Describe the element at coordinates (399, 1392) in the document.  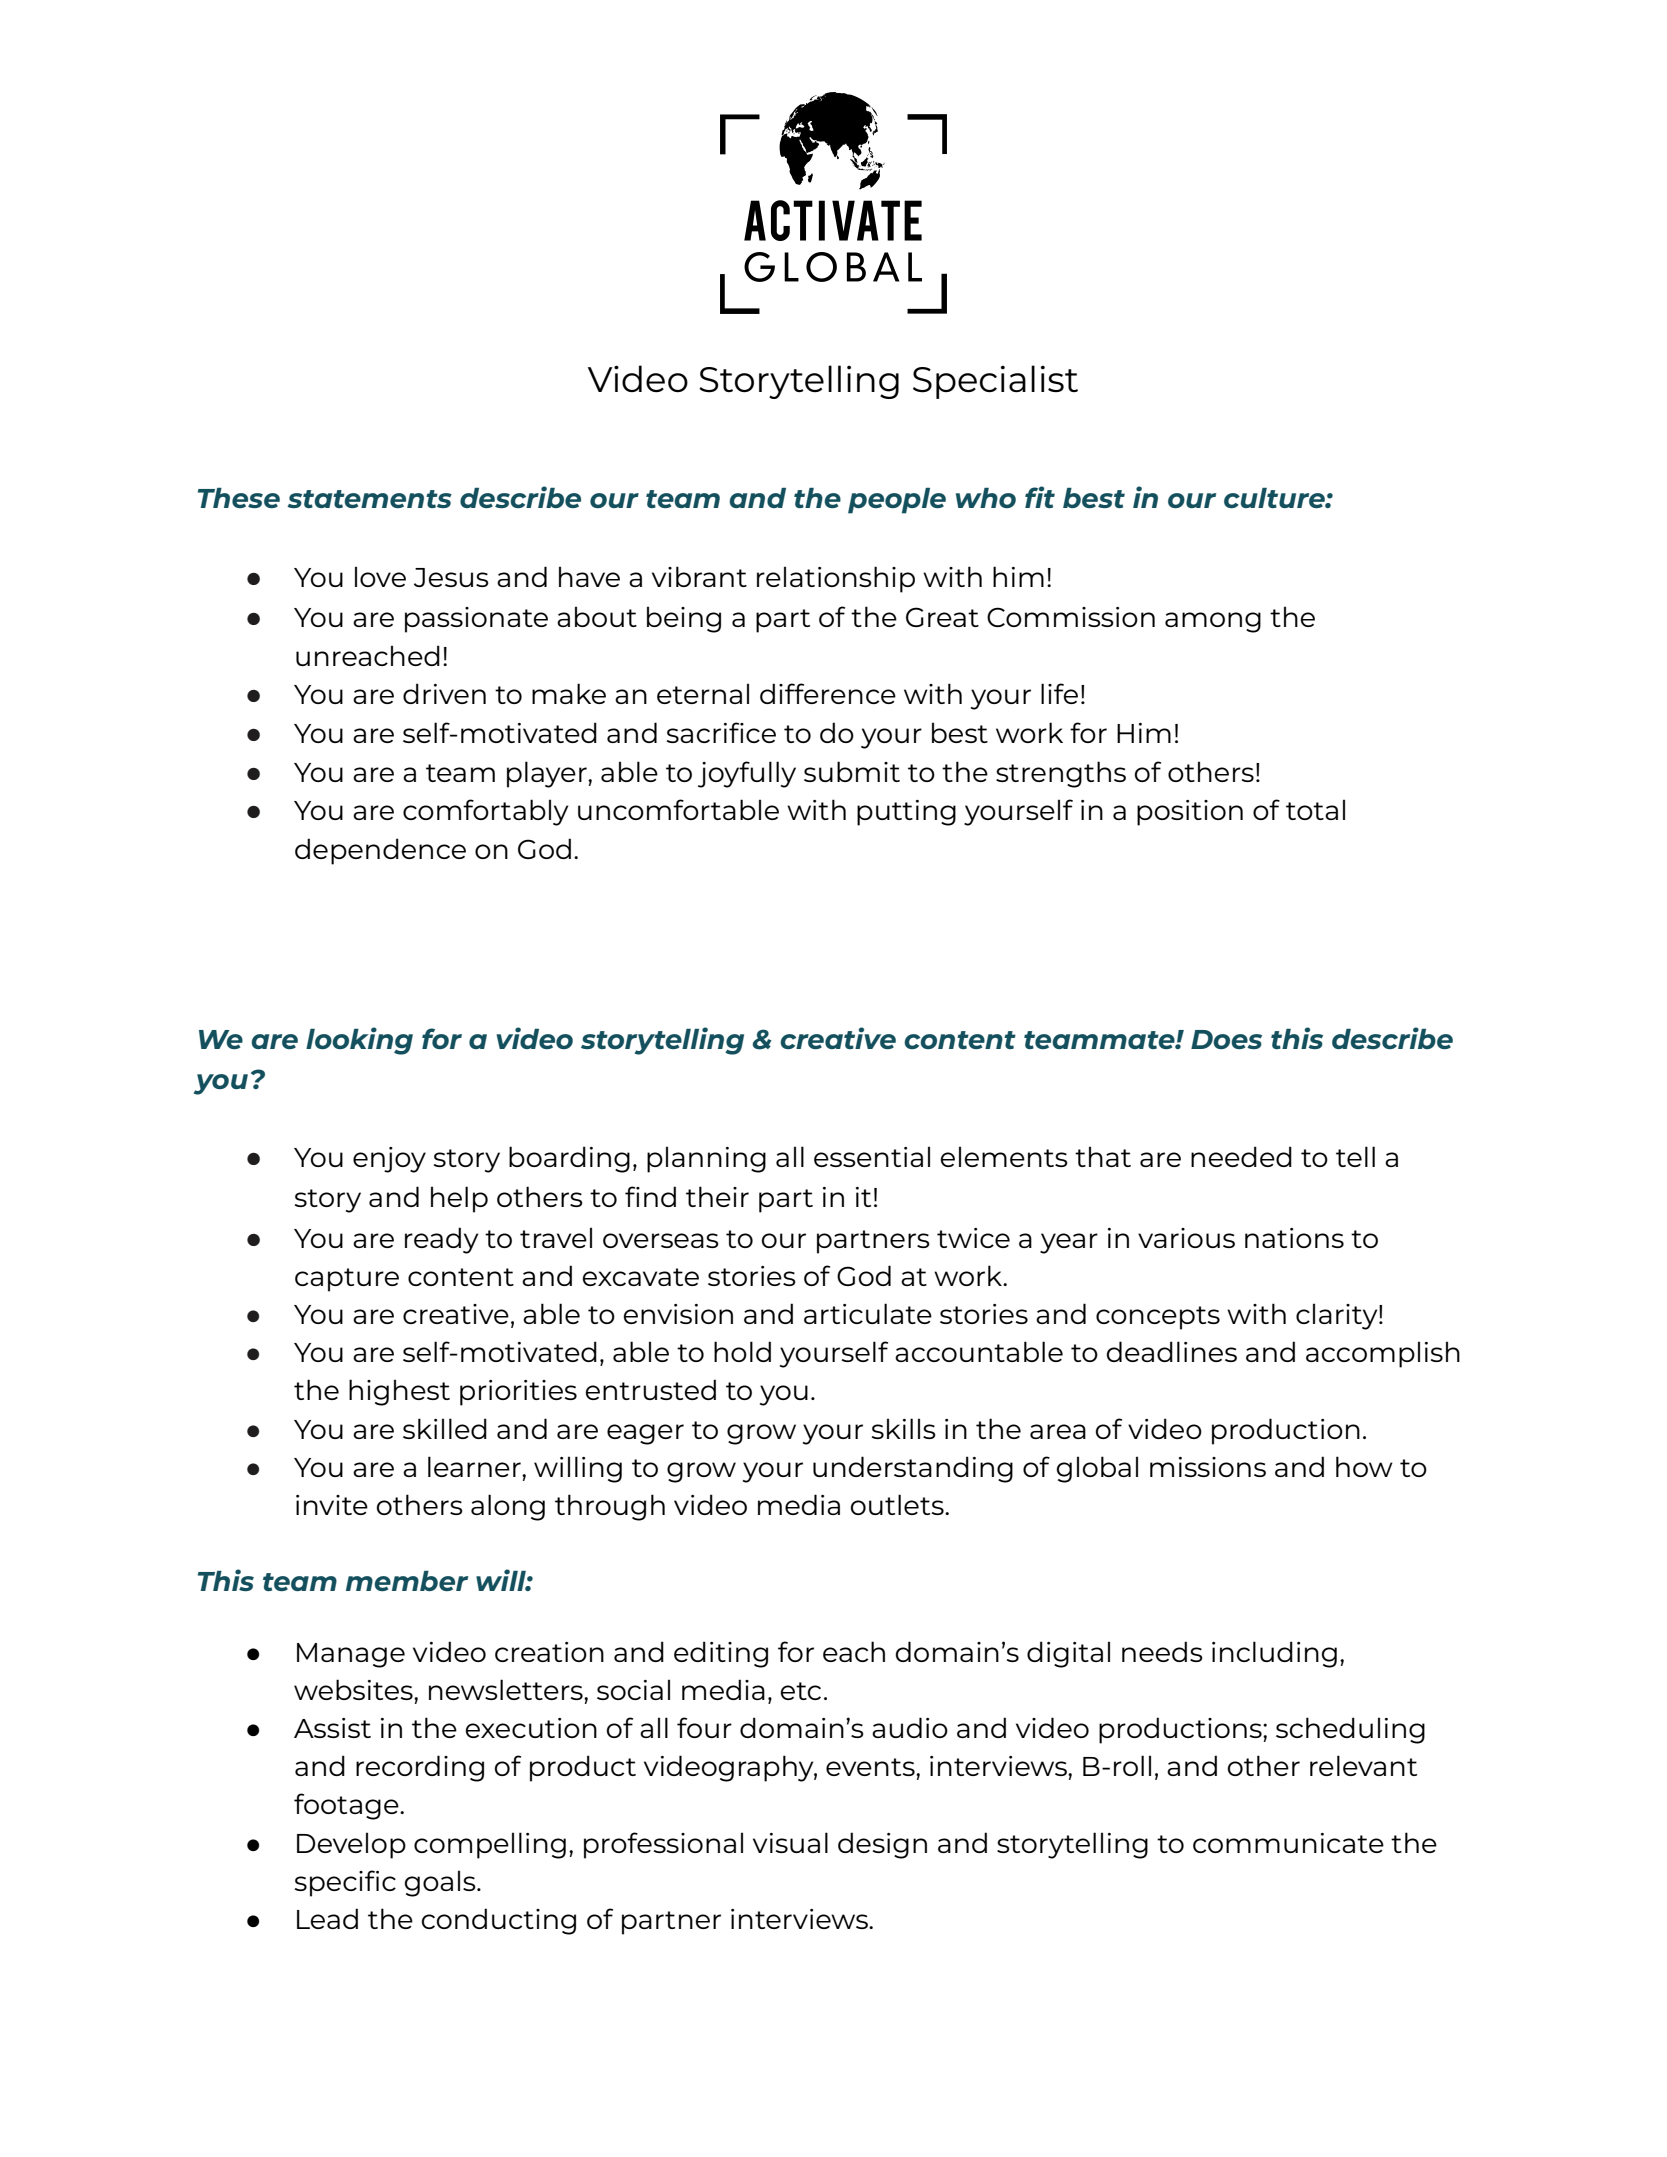
I see `highest` at that location.
